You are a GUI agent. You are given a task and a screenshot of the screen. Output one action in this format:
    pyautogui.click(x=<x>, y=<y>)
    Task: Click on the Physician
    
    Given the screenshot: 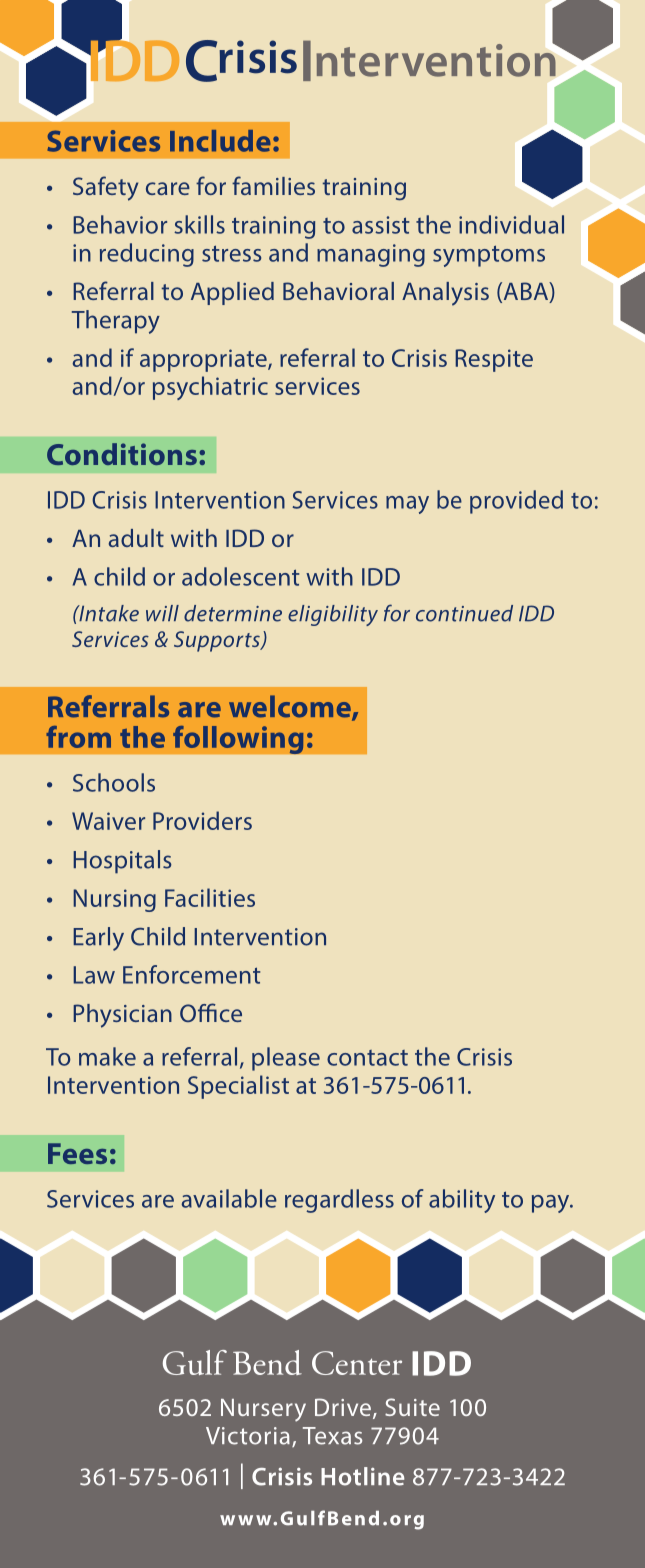 What is the action you would take?
    pyautogui.click(x=122, y=1016)
